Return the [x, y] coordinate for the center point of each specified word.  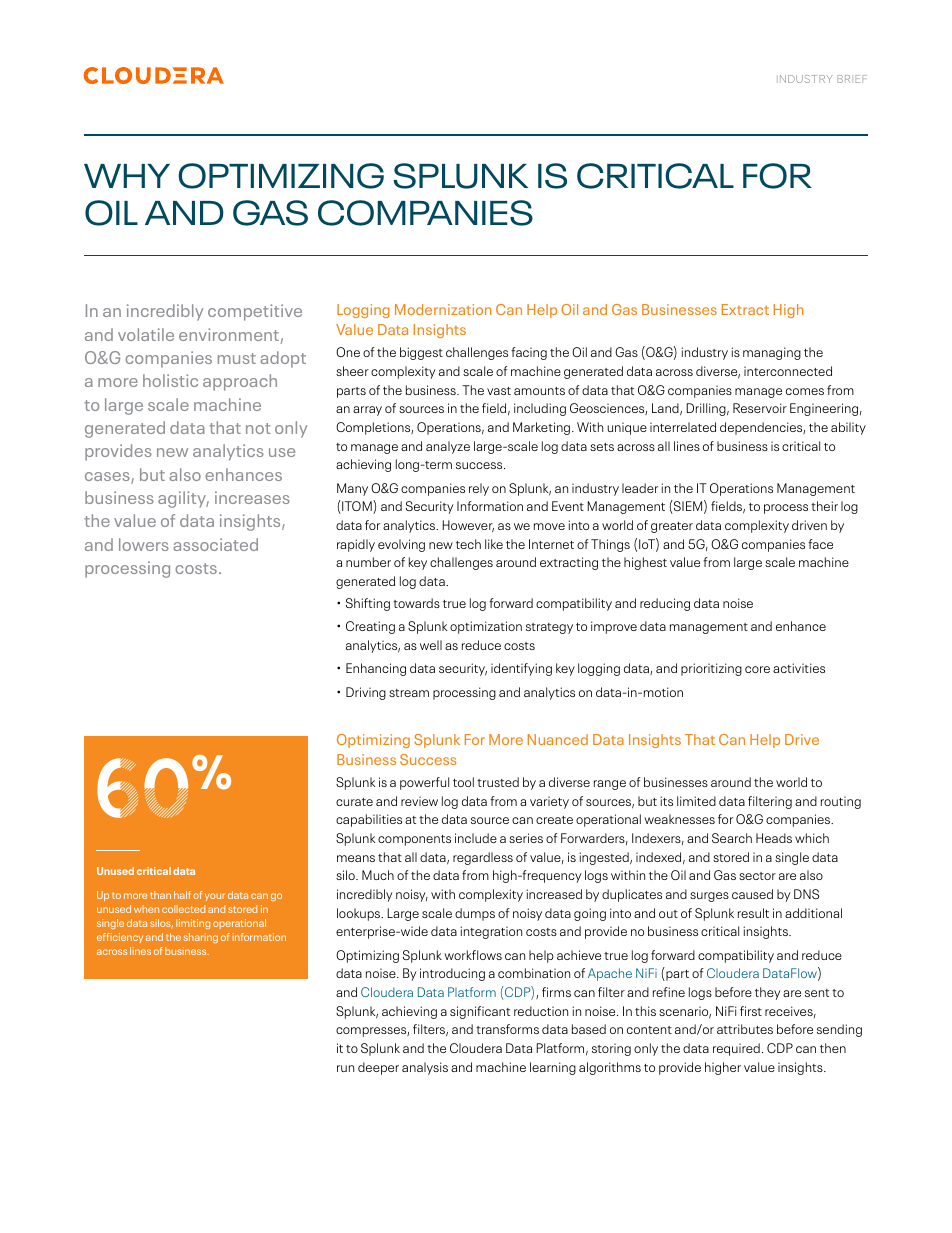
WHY [127, 176]
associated [215, 544]
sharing [201, 938]
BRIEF [852, 79]
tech [468, 544]
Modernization [443, 309]
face [820, 544]
